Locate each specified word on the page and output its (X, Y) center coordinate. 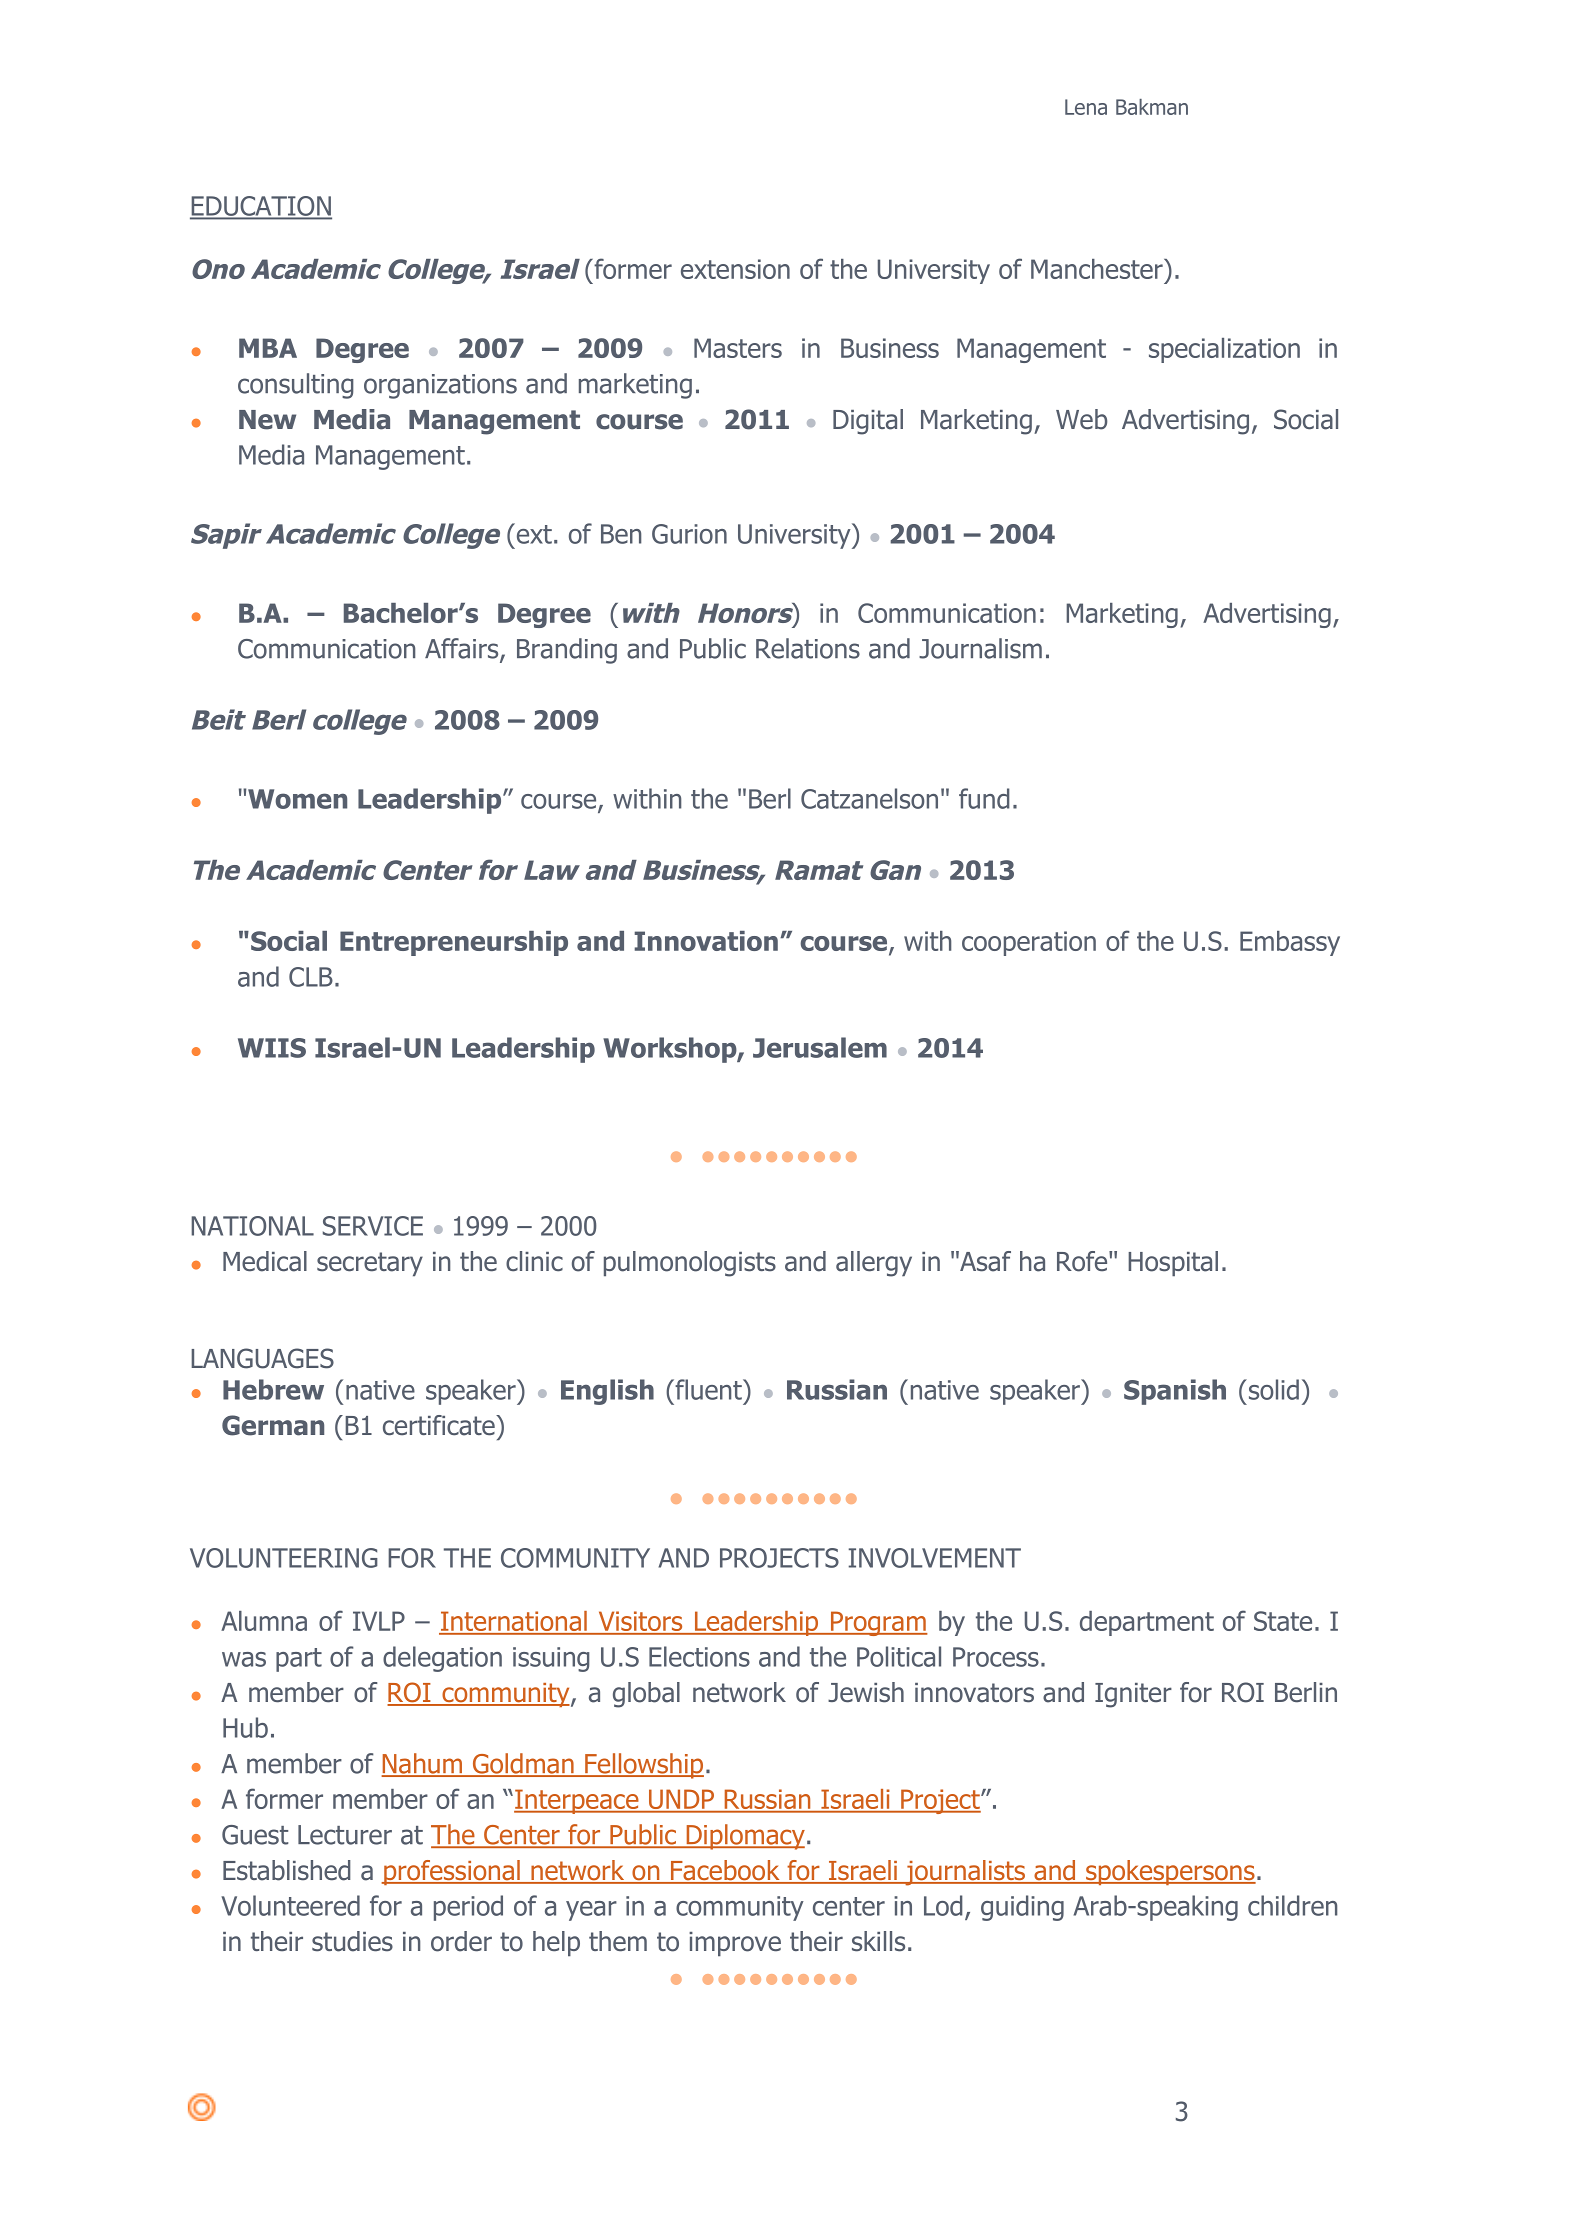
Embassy (1290, 943)
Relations (808, 648)
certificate (440, 1425)
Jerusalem (820, 1047)
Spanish (1175, 1392)
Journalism (980, 648)
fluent (708, 1389)
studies (352, 1941)
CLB (311, 977)
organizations (440, 386)
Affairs (463, 649)
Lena (1086, 107)
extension (735, 269)
